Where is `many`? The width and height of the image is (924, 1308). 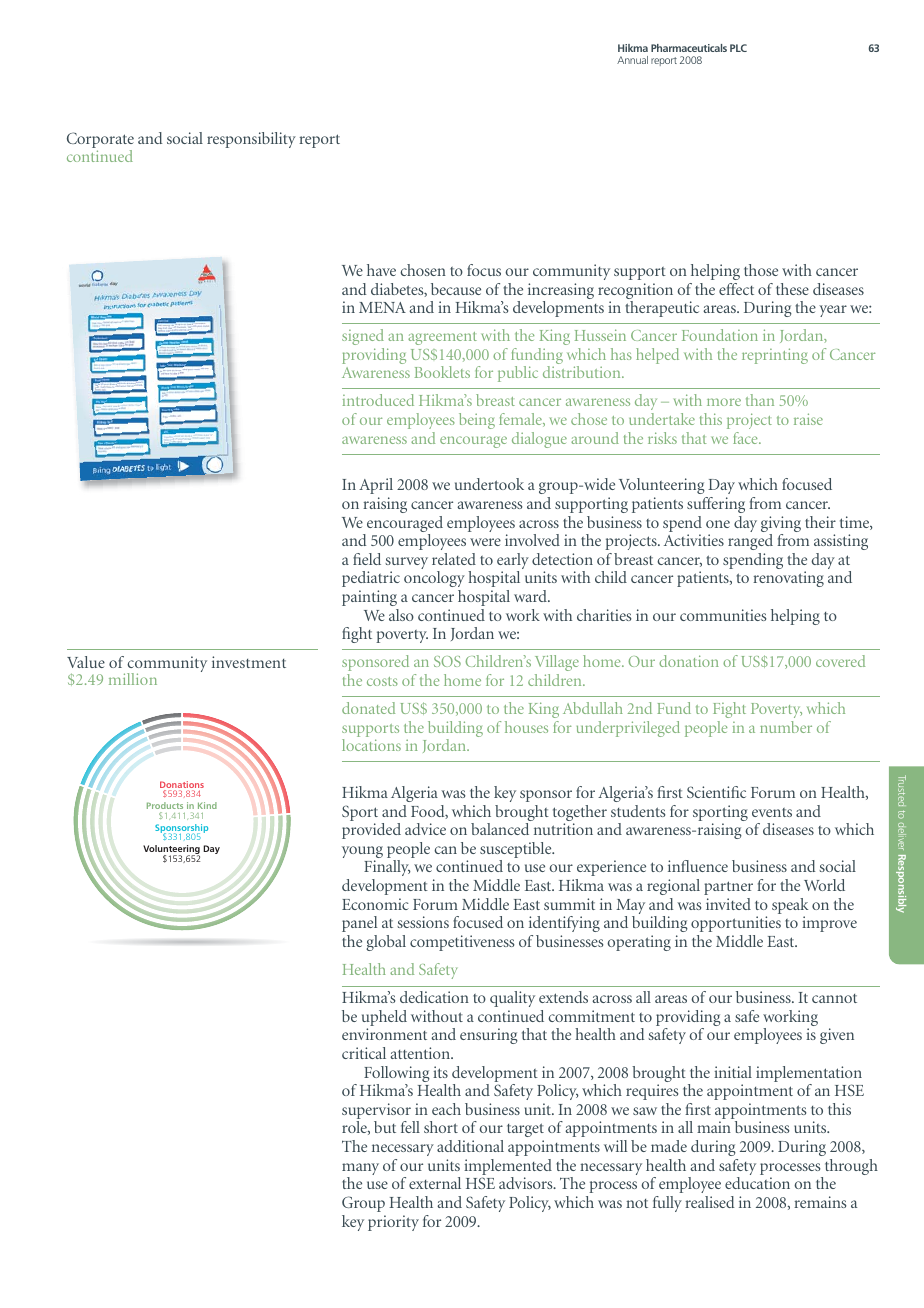
many is located at coordinates (360, 1170).
